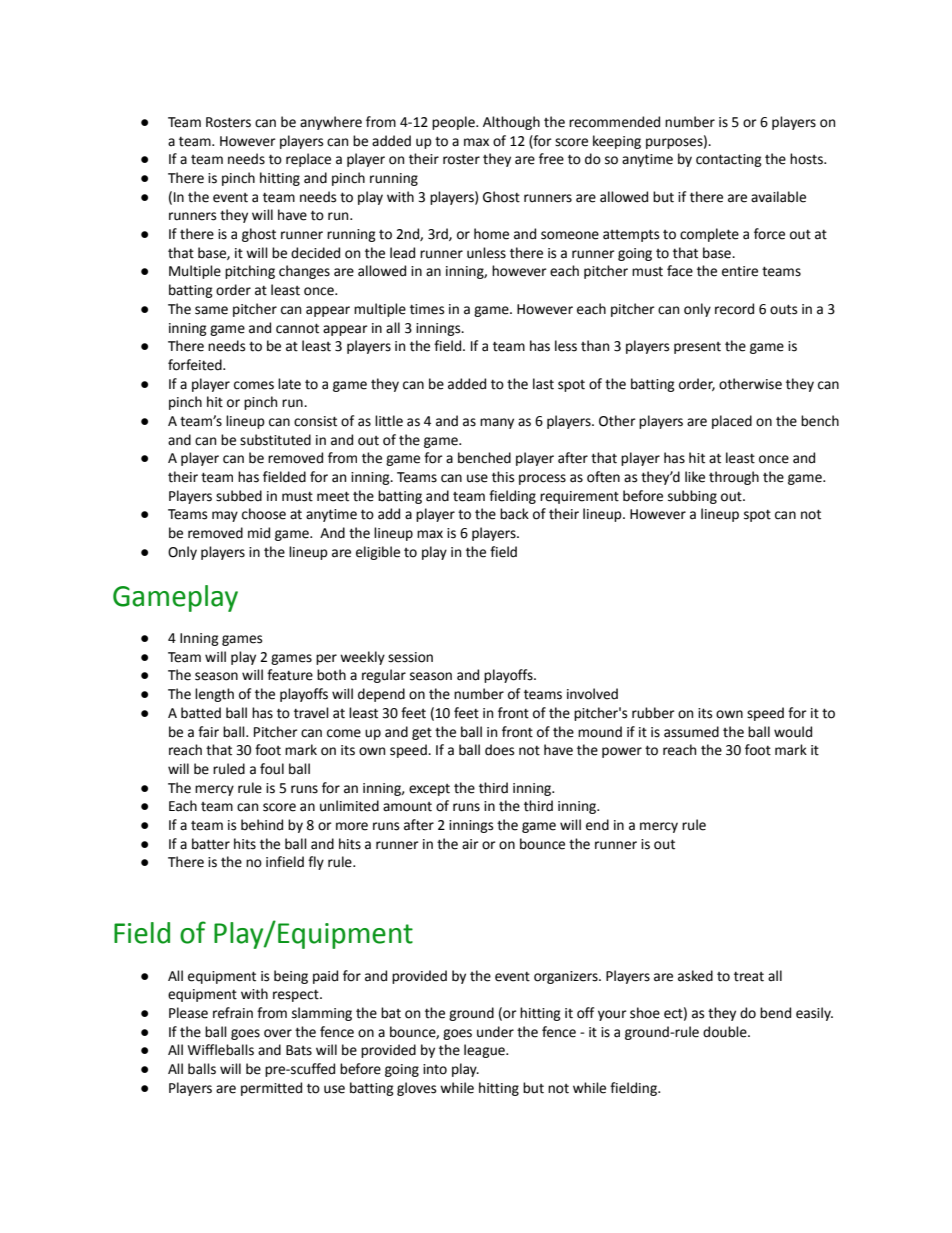 The width and height of the screenshot is (952, 1233). I want to click on placed, so click(732, 422).
